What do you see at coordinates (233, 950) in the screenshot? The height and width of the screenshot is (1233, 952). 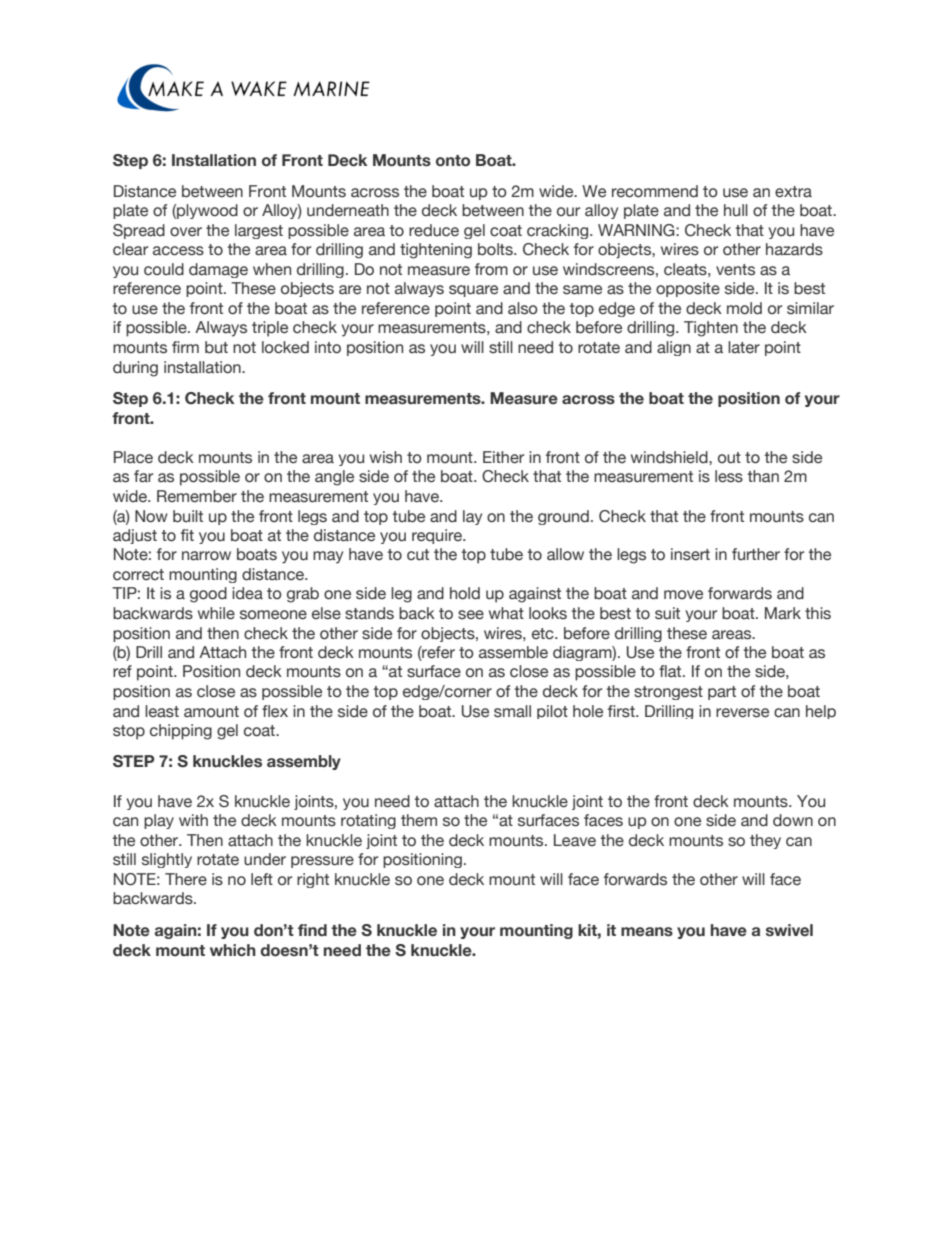 I see `which` at bounding box center [233, 950].
